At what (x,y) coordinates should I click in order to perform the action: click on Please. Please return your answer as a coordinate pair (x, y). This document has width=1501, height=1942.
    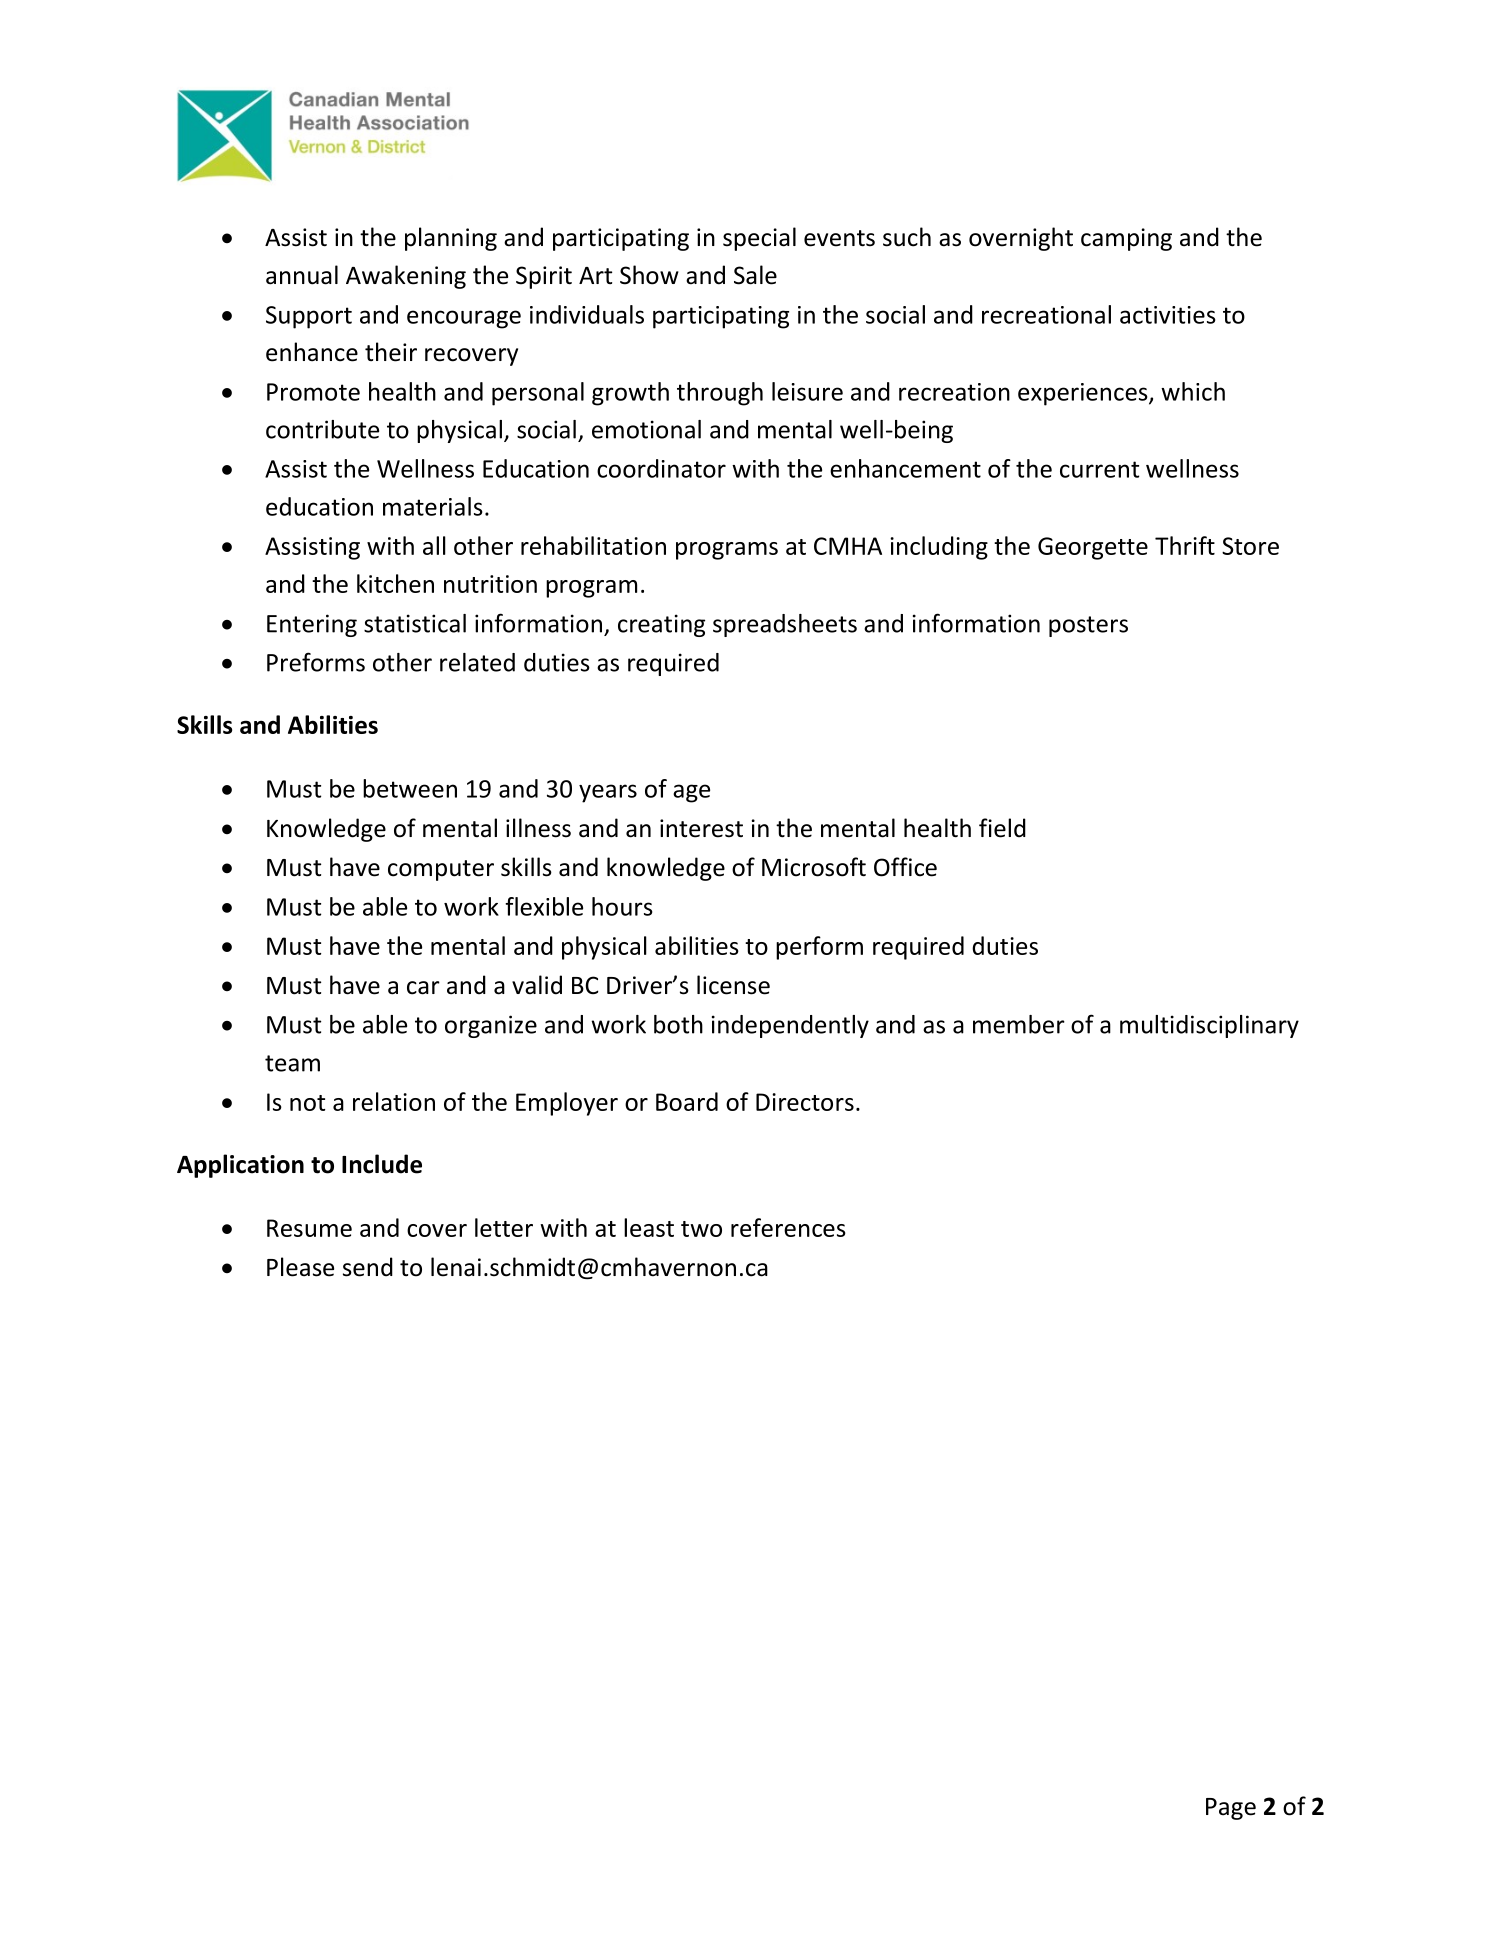
    Looking at the image, I should click on (300, 1267).
